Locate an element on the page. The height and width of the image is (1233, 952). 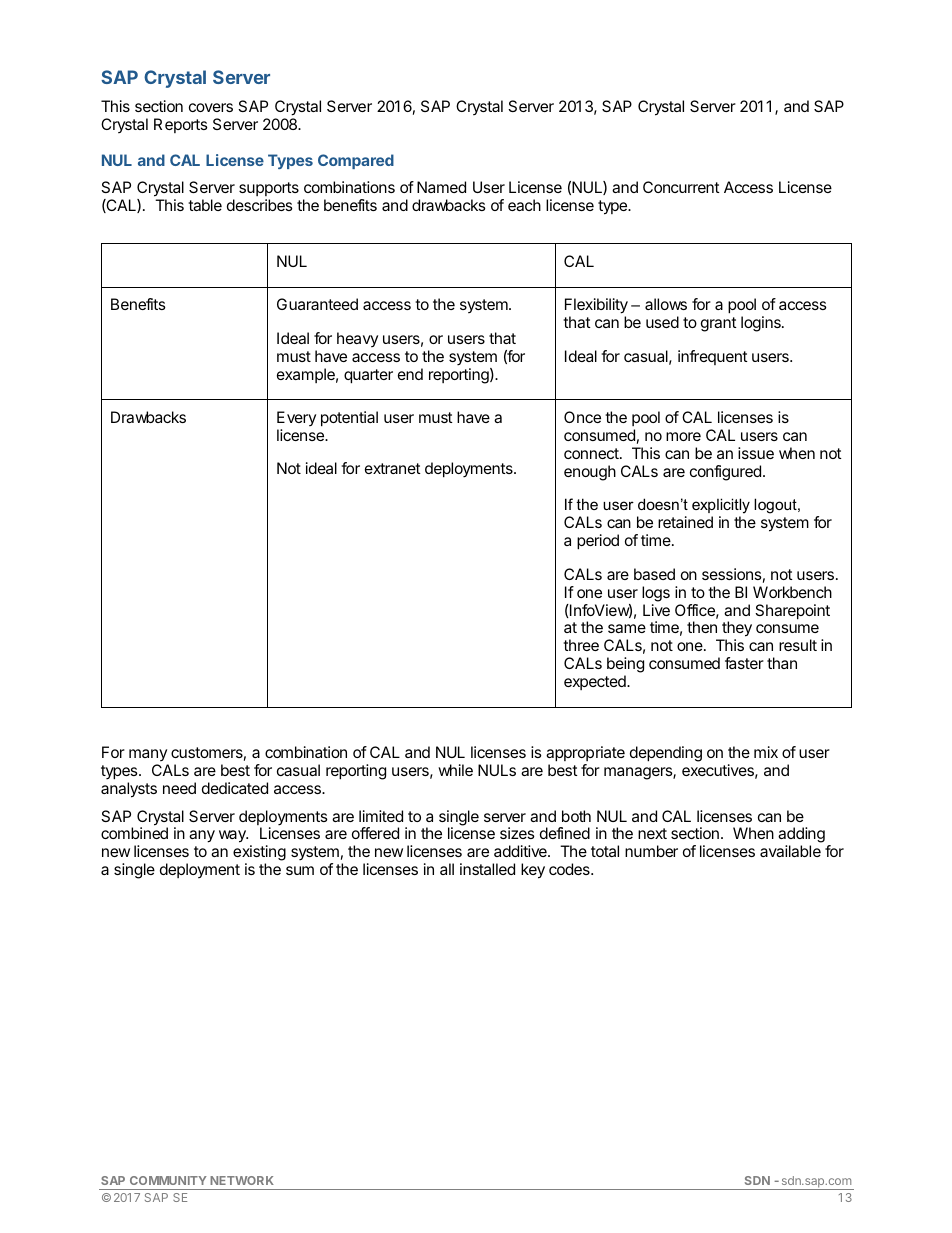
Named is located at coordinates (441, 187).
